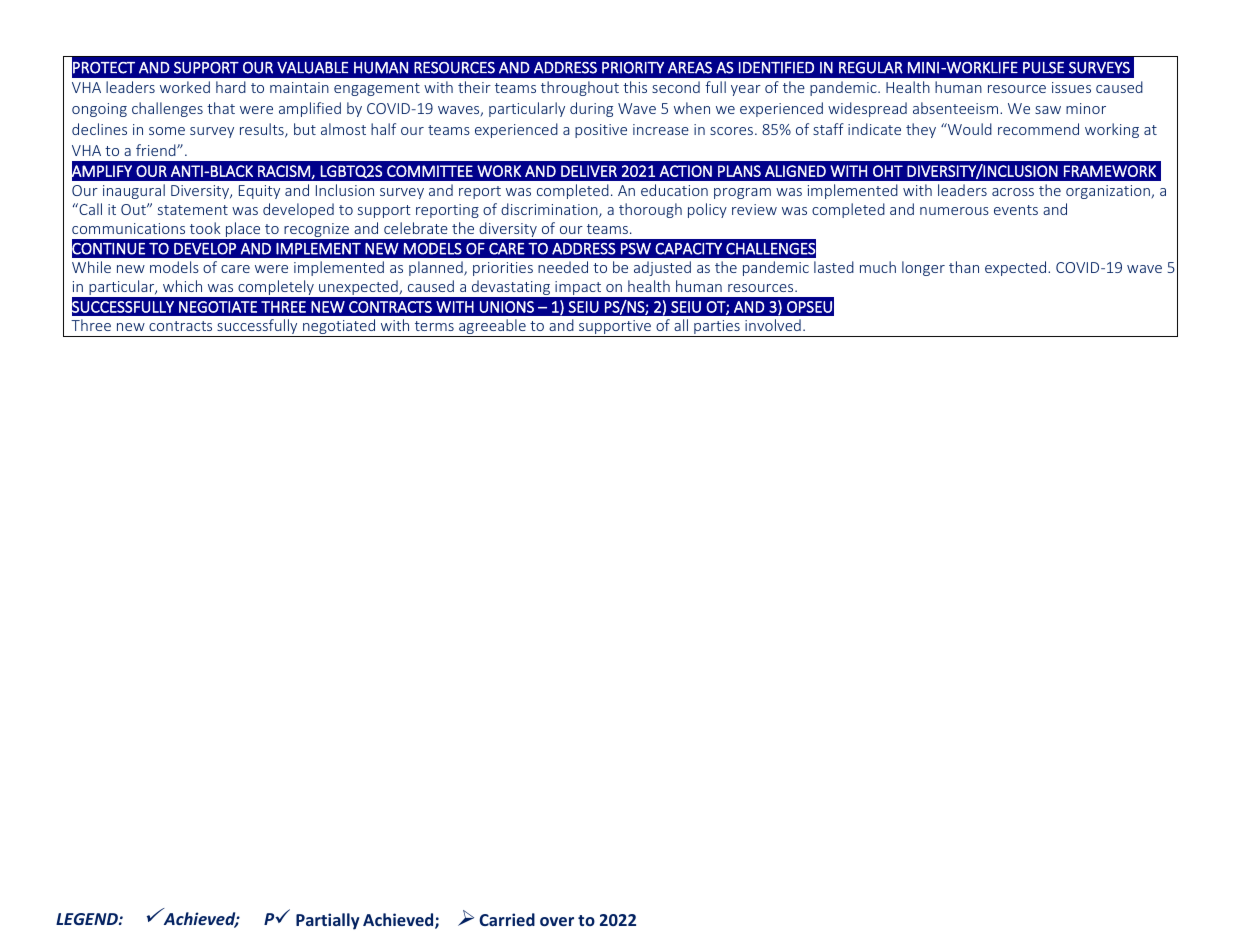 The height and width of the screenshot is (952, 1233). What do you see at coordinates (557, 921) in the screenshot?
I see `over` at bounding box center [557, 921].
